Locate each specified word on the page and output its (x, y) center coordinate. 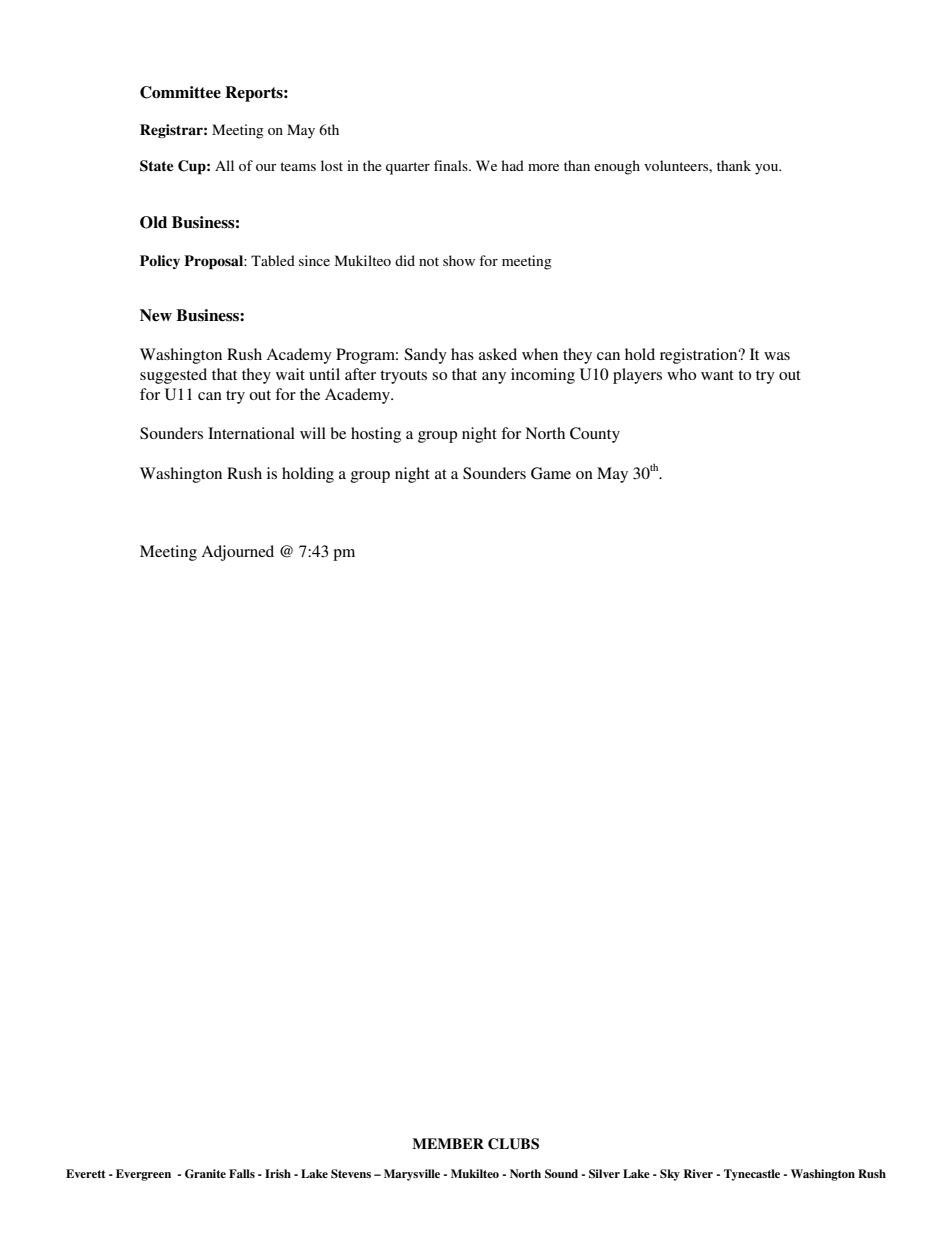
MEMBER (448, 1143)
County (595, 435)
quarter (408, 168)
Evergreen (143, 1175)
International (251, 433)
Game (551, 473)
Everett (85, 1173)
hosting (376, 435)
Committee (180, 92)
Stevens (351, 1174)
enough (617, 167)
